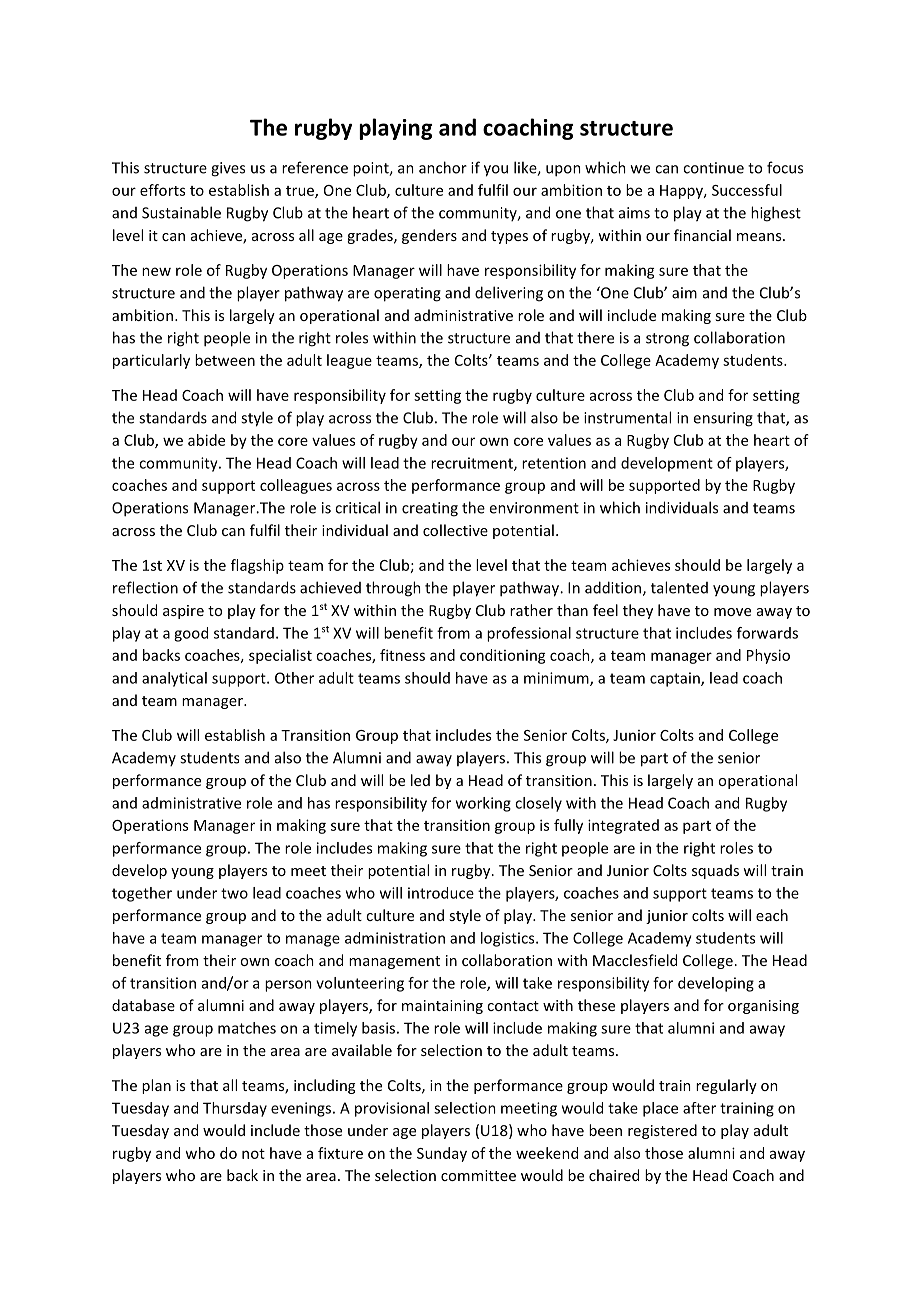 This screenshot has width=924, height=1308. What do you see at coordinates (768, 656) in the screenshot?
I see `Physio` at bounding box center [768, 656].
